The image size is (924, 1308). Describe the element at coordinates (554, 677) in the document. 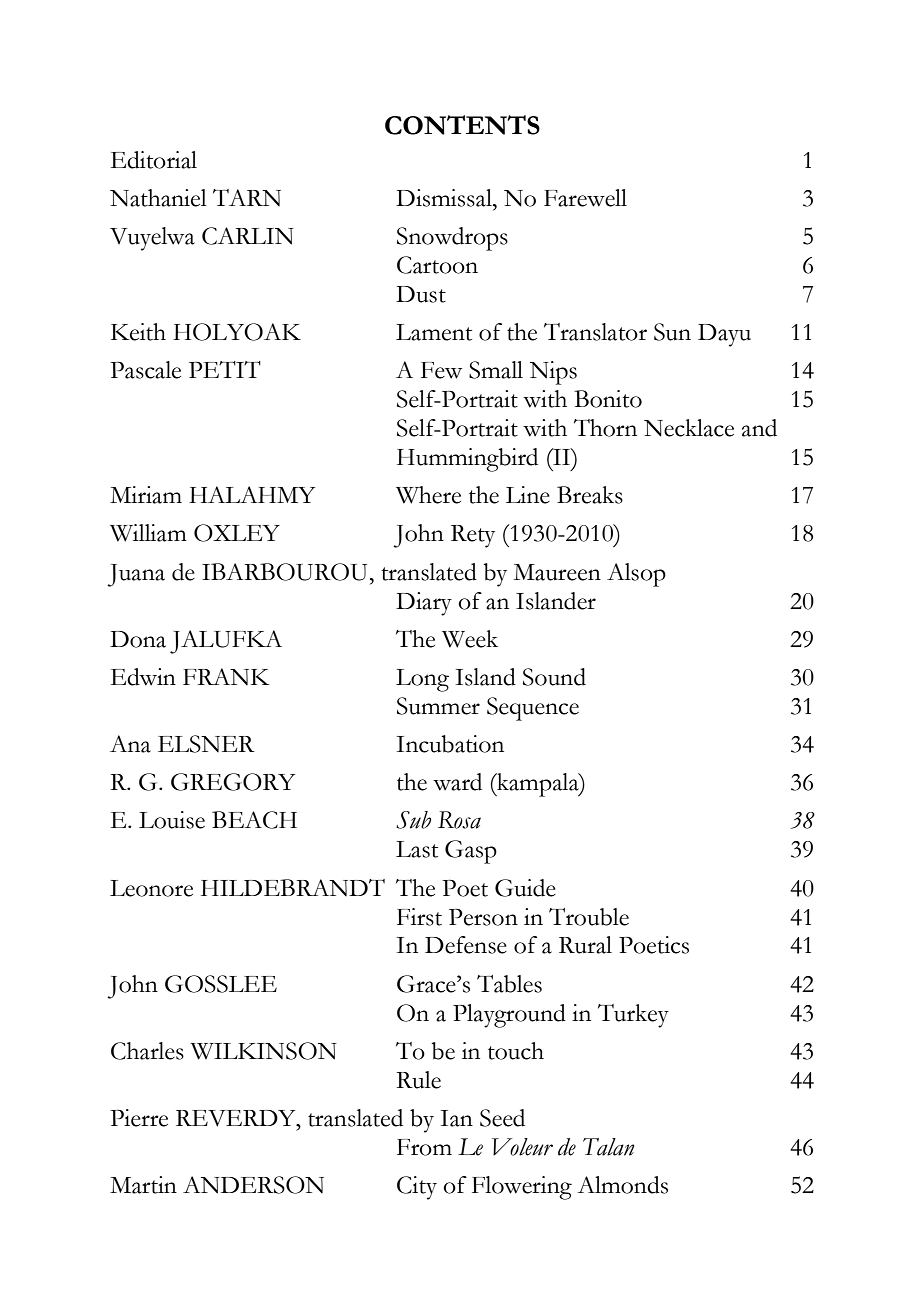

I see `Sound` at that location.
